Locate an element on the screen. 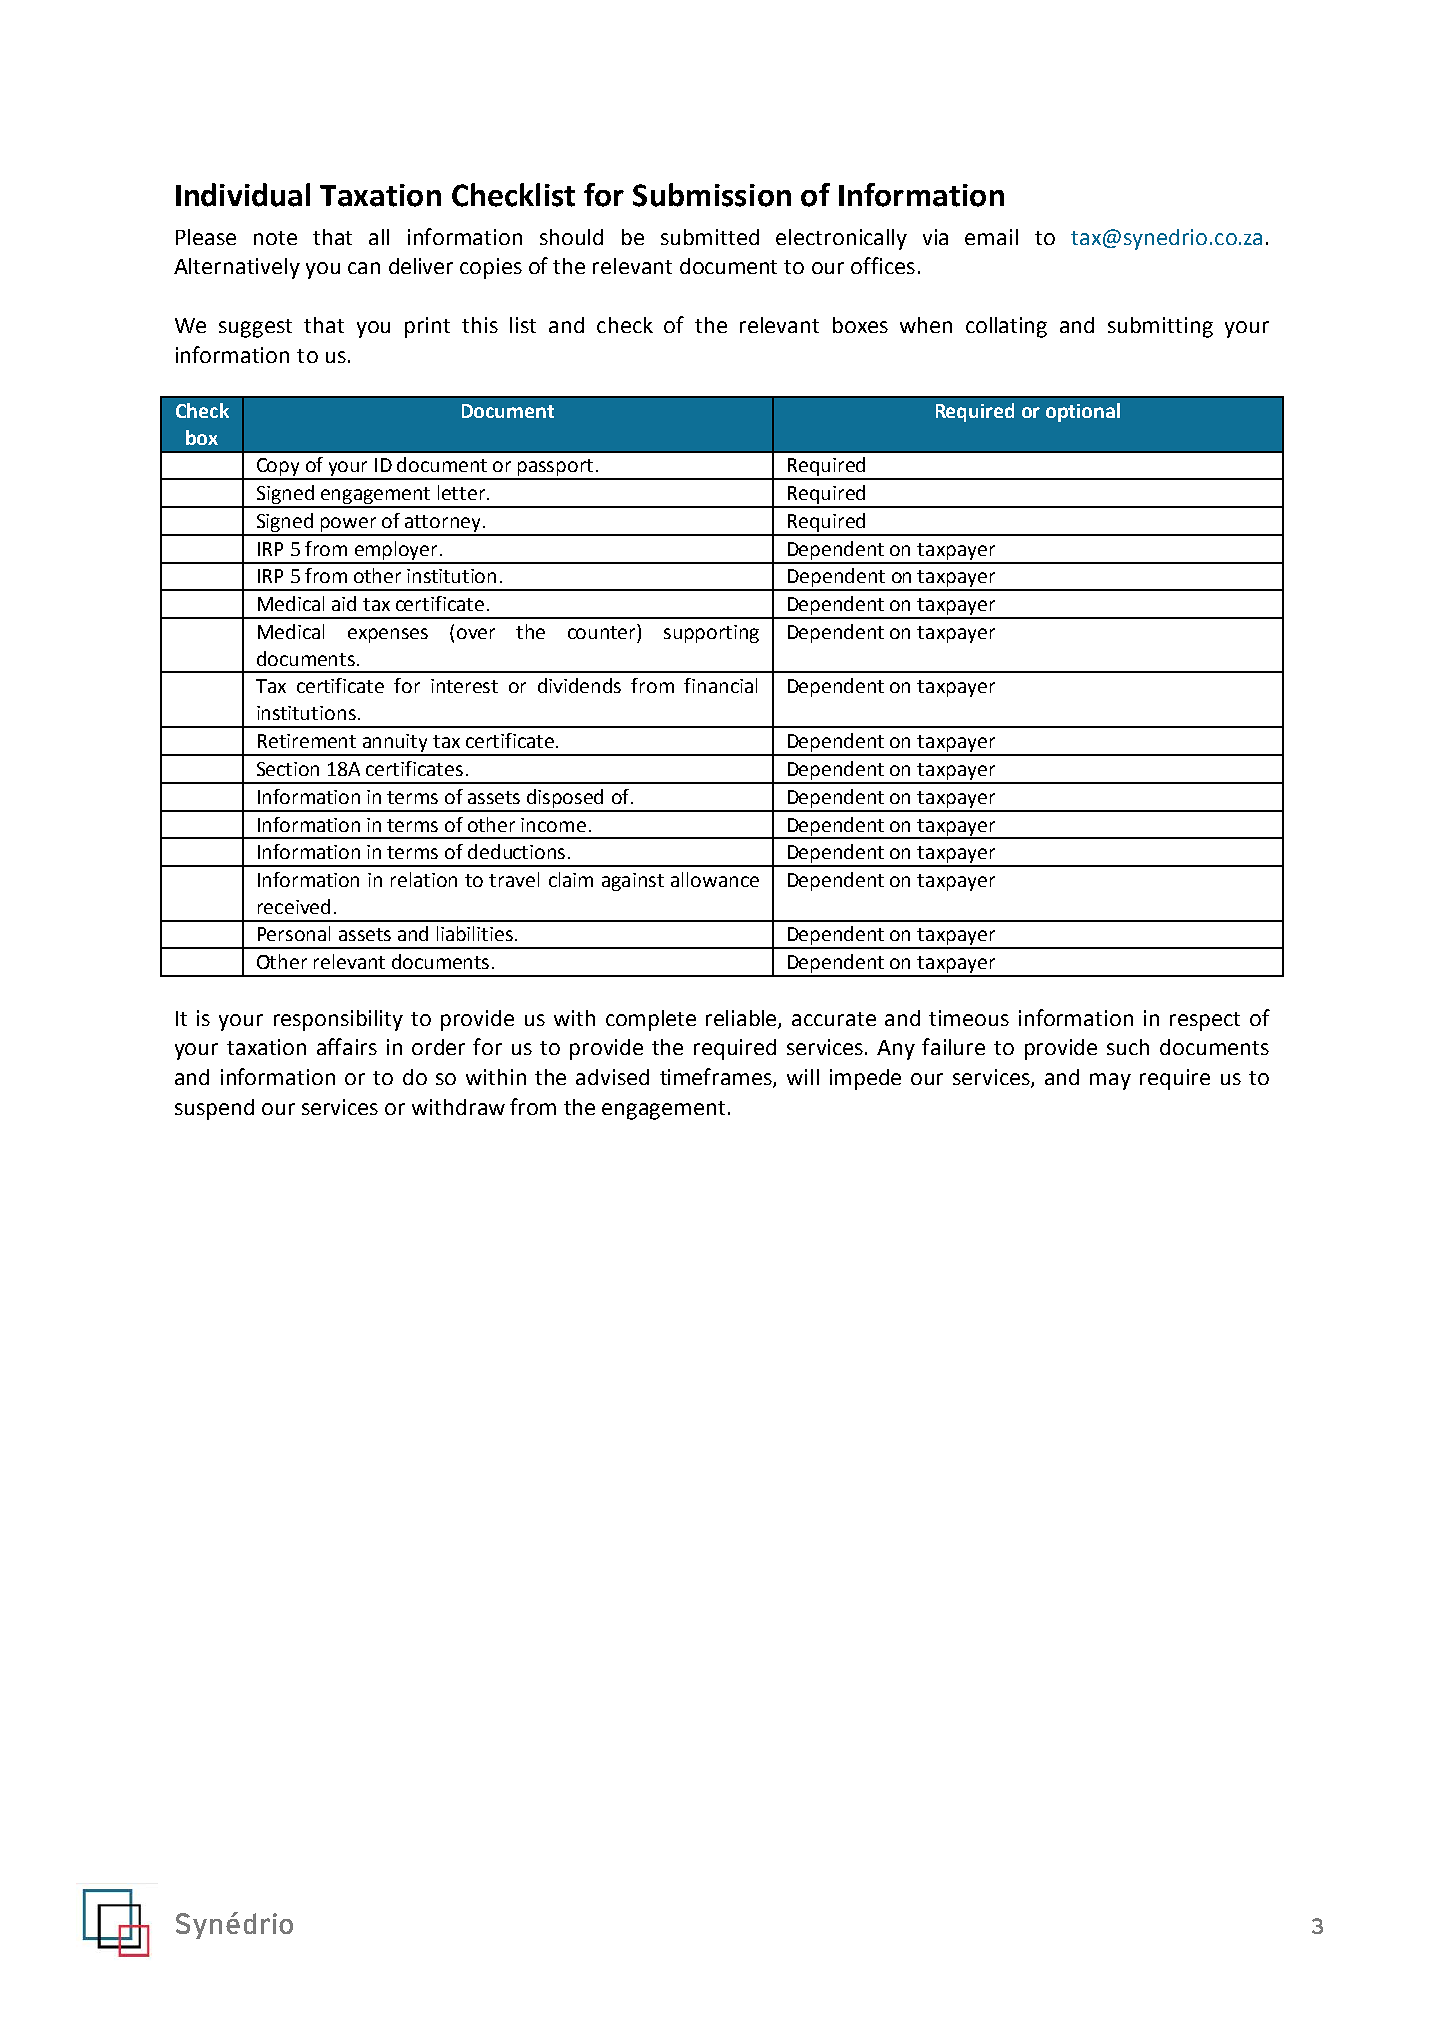 Image resolution: width=1441 pixels, height=2038 pixels. affairs is located at coordinates (347, 1046).
